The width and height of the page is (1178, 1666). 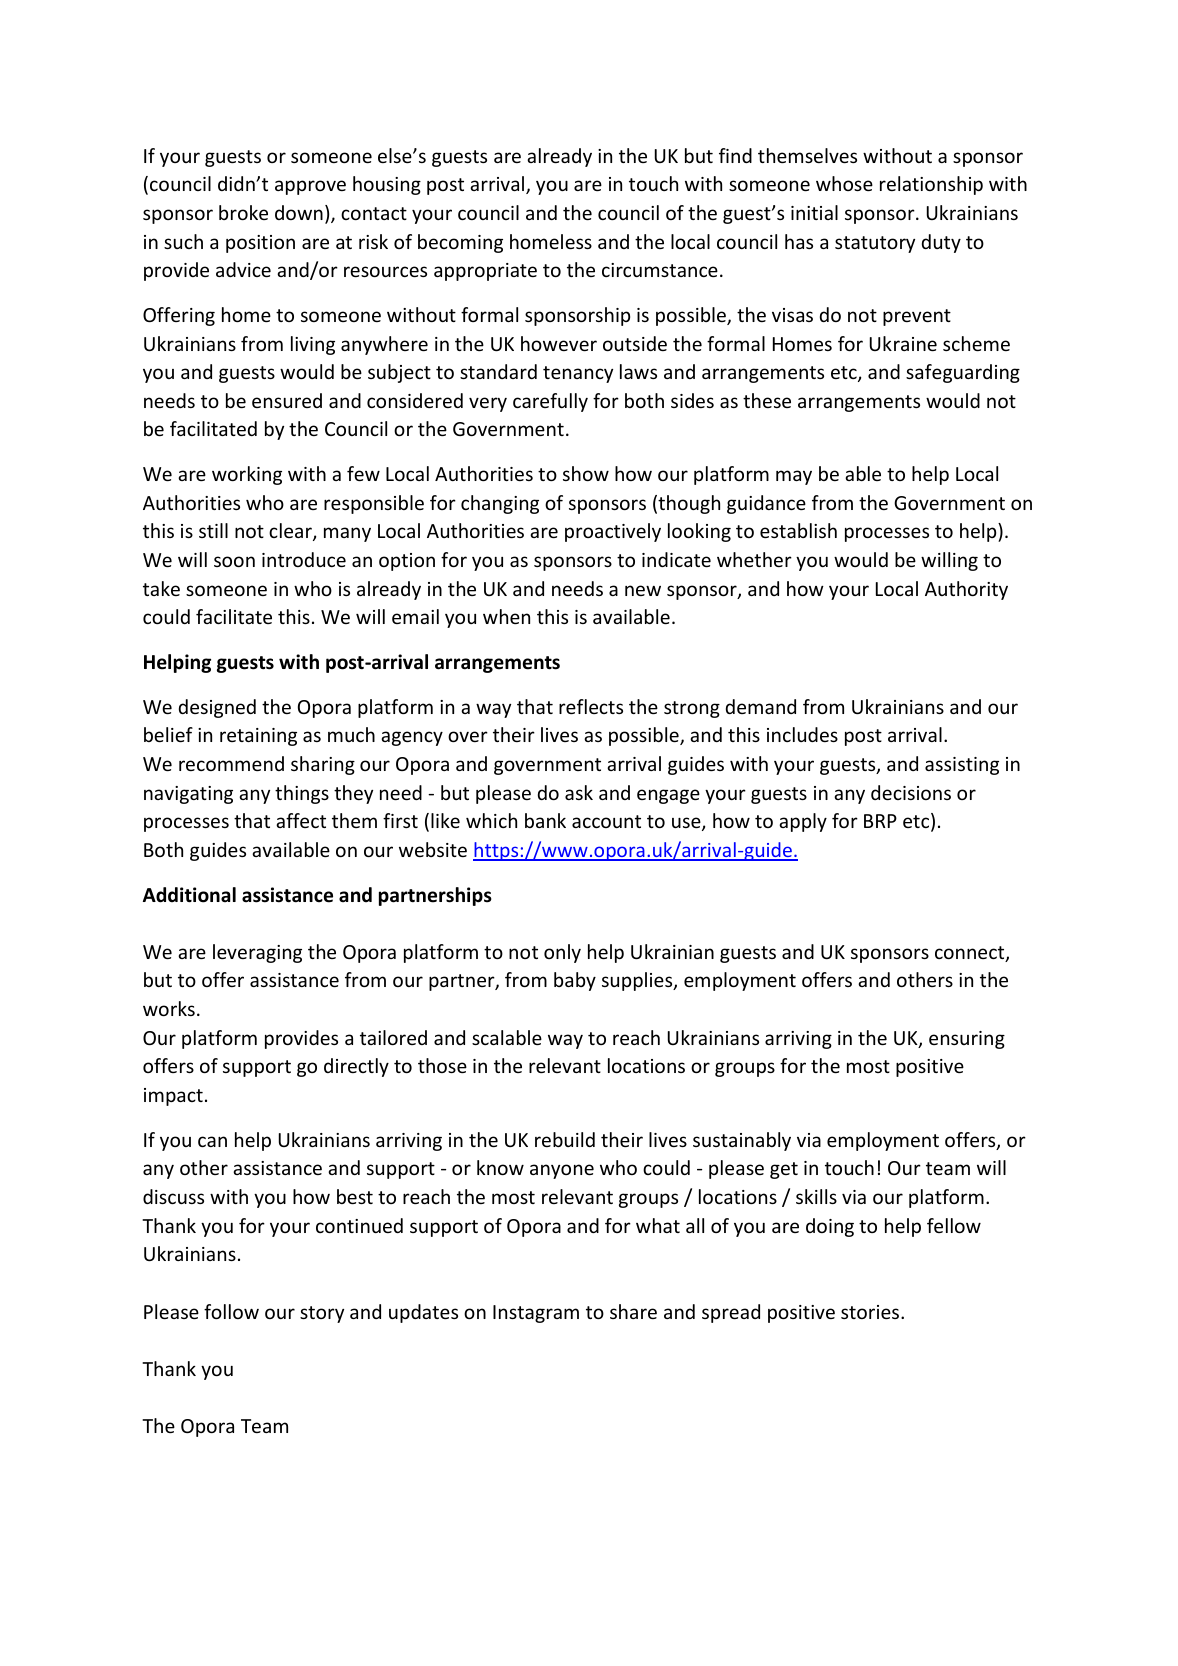 What do you see at coordinates (536, 1314) in the page?
I see `Instagram` at bounding box center [536, 1314].
